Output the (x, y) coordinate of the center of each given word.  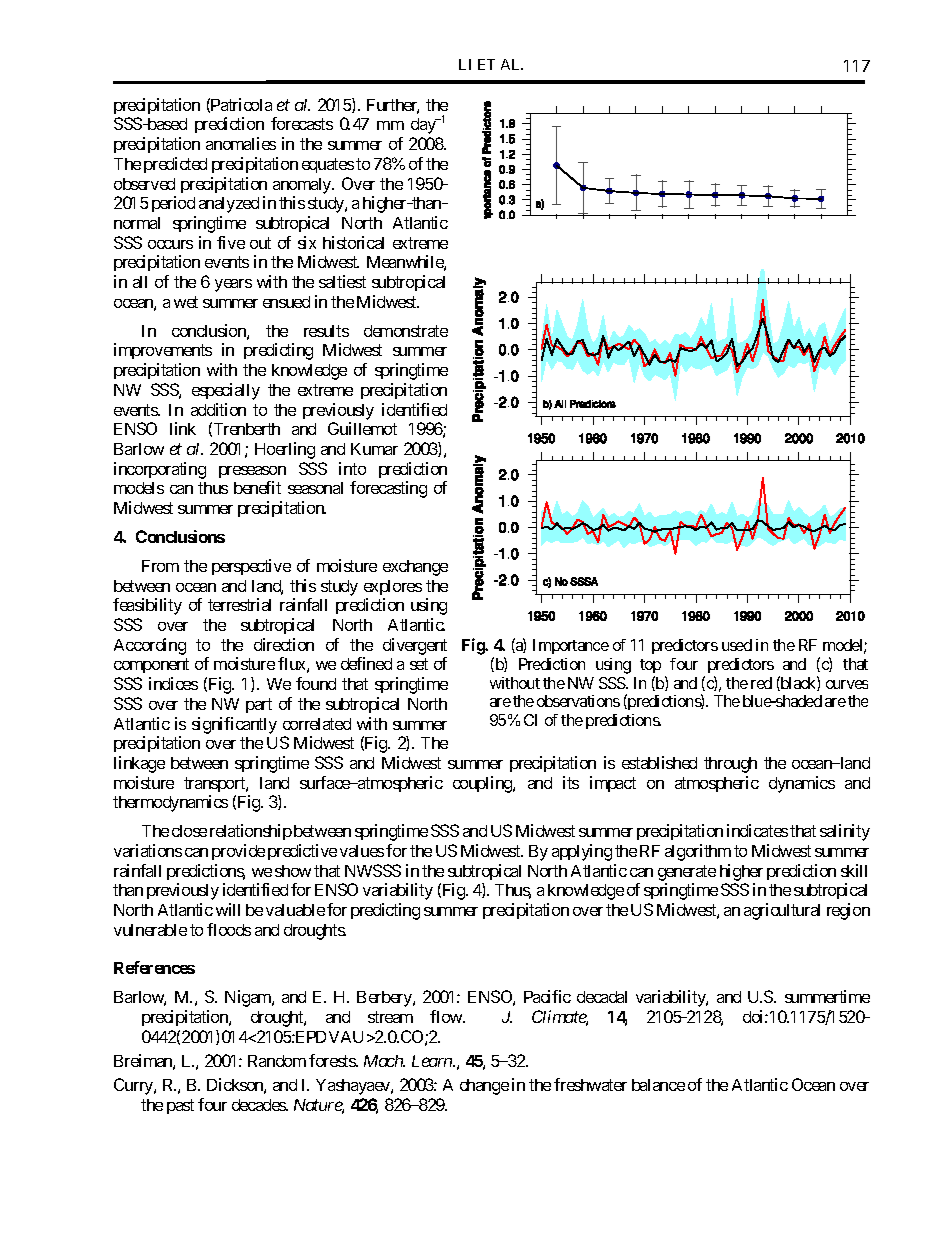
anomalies (241, 143)
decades (259, 1105)
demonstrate (406, 331)
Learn (433, 1061)
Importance (571, 646)
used (737, 645)
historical (353, 242)
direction (284, 644)
